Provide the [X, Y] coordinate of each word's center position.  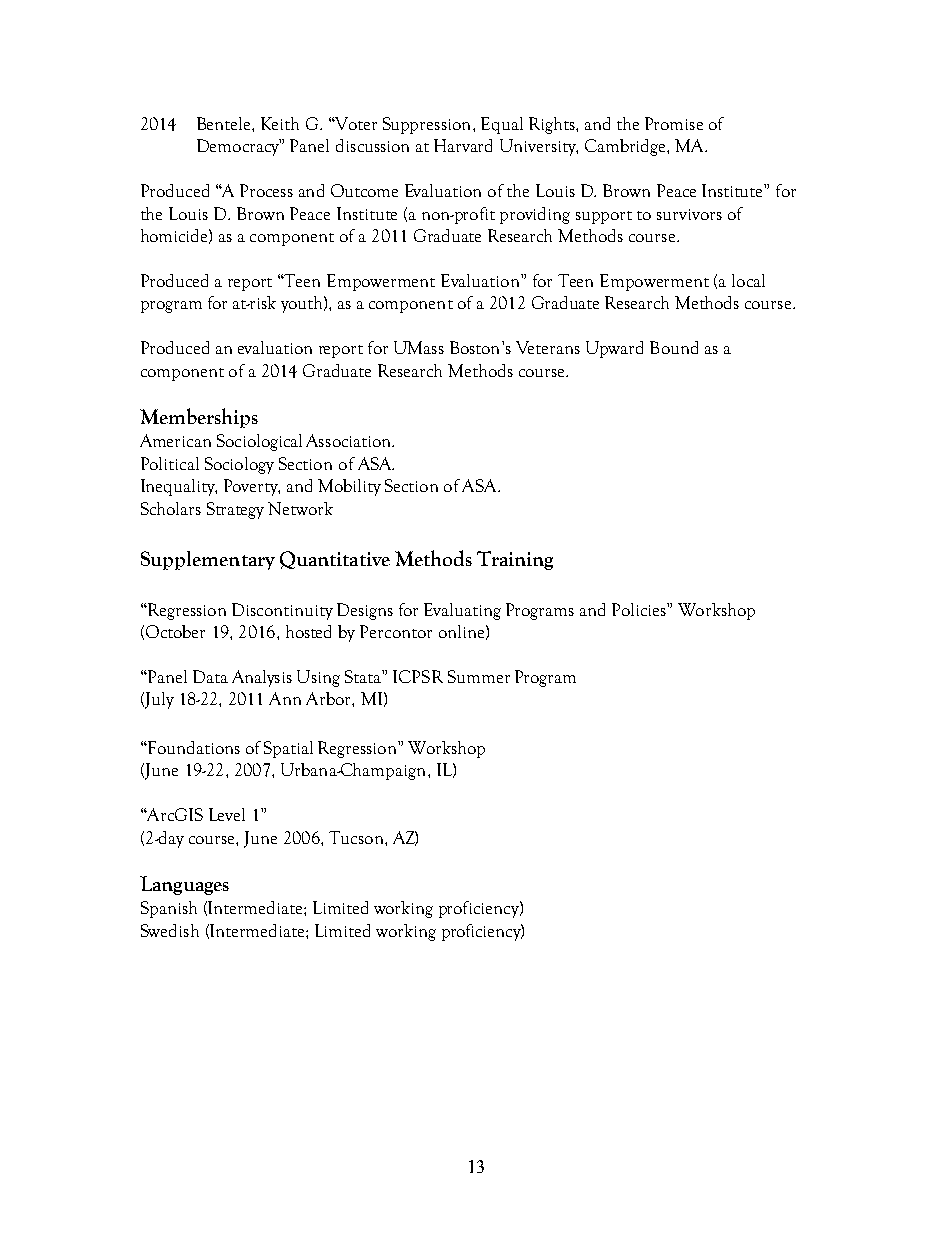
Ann [285, 698]
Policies [640, 609]
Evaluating [462, 611]
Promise [674, 123]
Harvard [463, 145]
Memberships [199, 418]
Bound [674, 347]
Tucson [357, 837]
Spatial [288, 749]
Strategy [235, 510]
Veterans [548, 347]
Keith [280, 123]
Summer [479, 676]
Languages [184, 885]
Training [515, 560]
